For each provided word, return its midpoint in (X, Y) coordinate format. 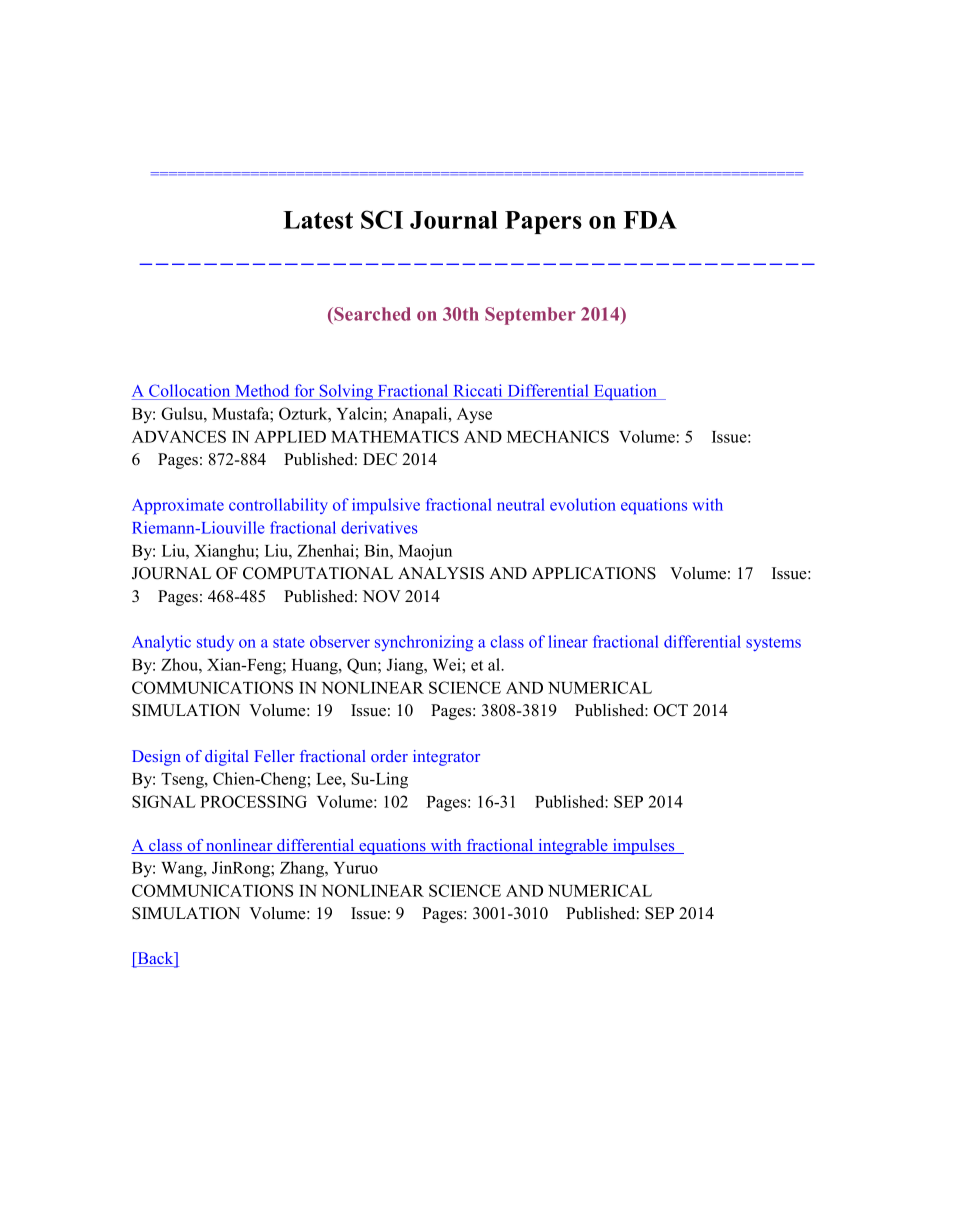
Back (155, 959)
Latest (318, 220)
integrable (573, 847)
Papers (543, 222)
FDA (650, 220)
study (215, 643)
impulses (643, 847)
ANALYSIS (441, 573)
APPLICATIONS (594, 573)
